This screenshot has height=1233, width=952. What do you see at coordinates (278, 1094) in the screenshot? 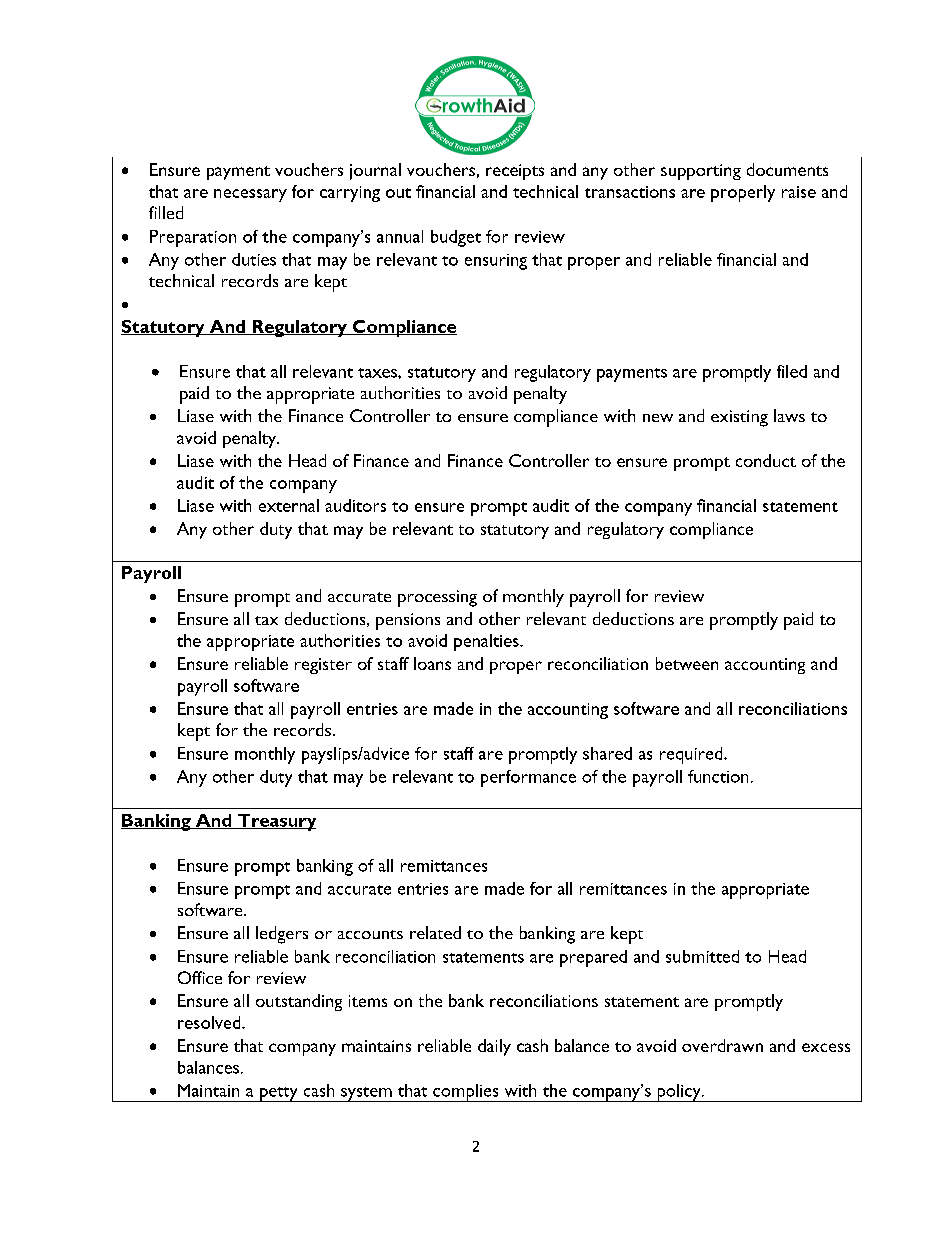
I see `petty` at bounding box center [278, 1094].
